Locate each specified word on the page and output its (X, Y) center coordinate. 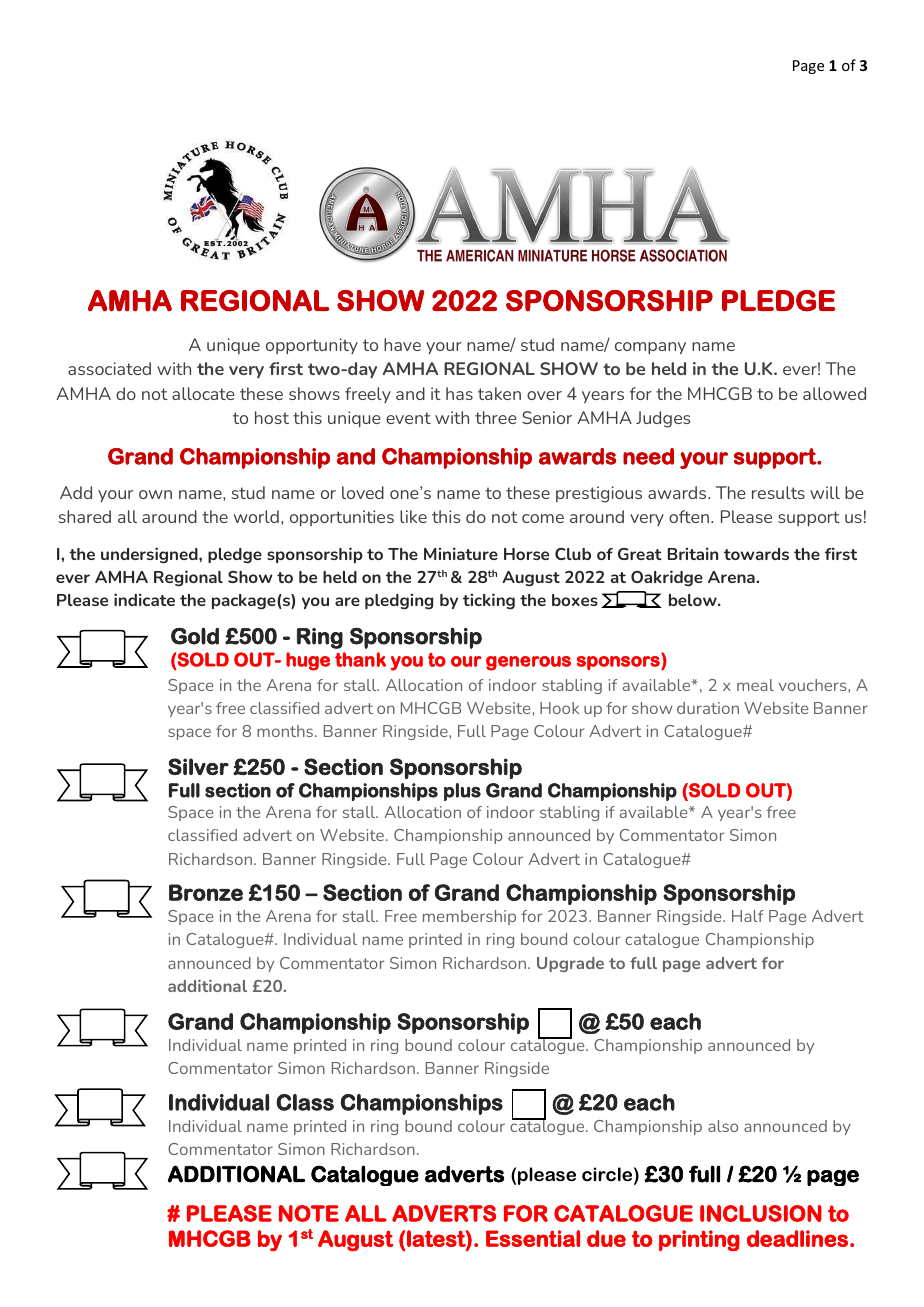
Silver (198, 766)
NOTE (309, 1213)
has (459, 393)
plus (462, 792)
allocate (203, 393)
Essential (533, 1238)
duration (708, 708)
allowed (834, 393)
